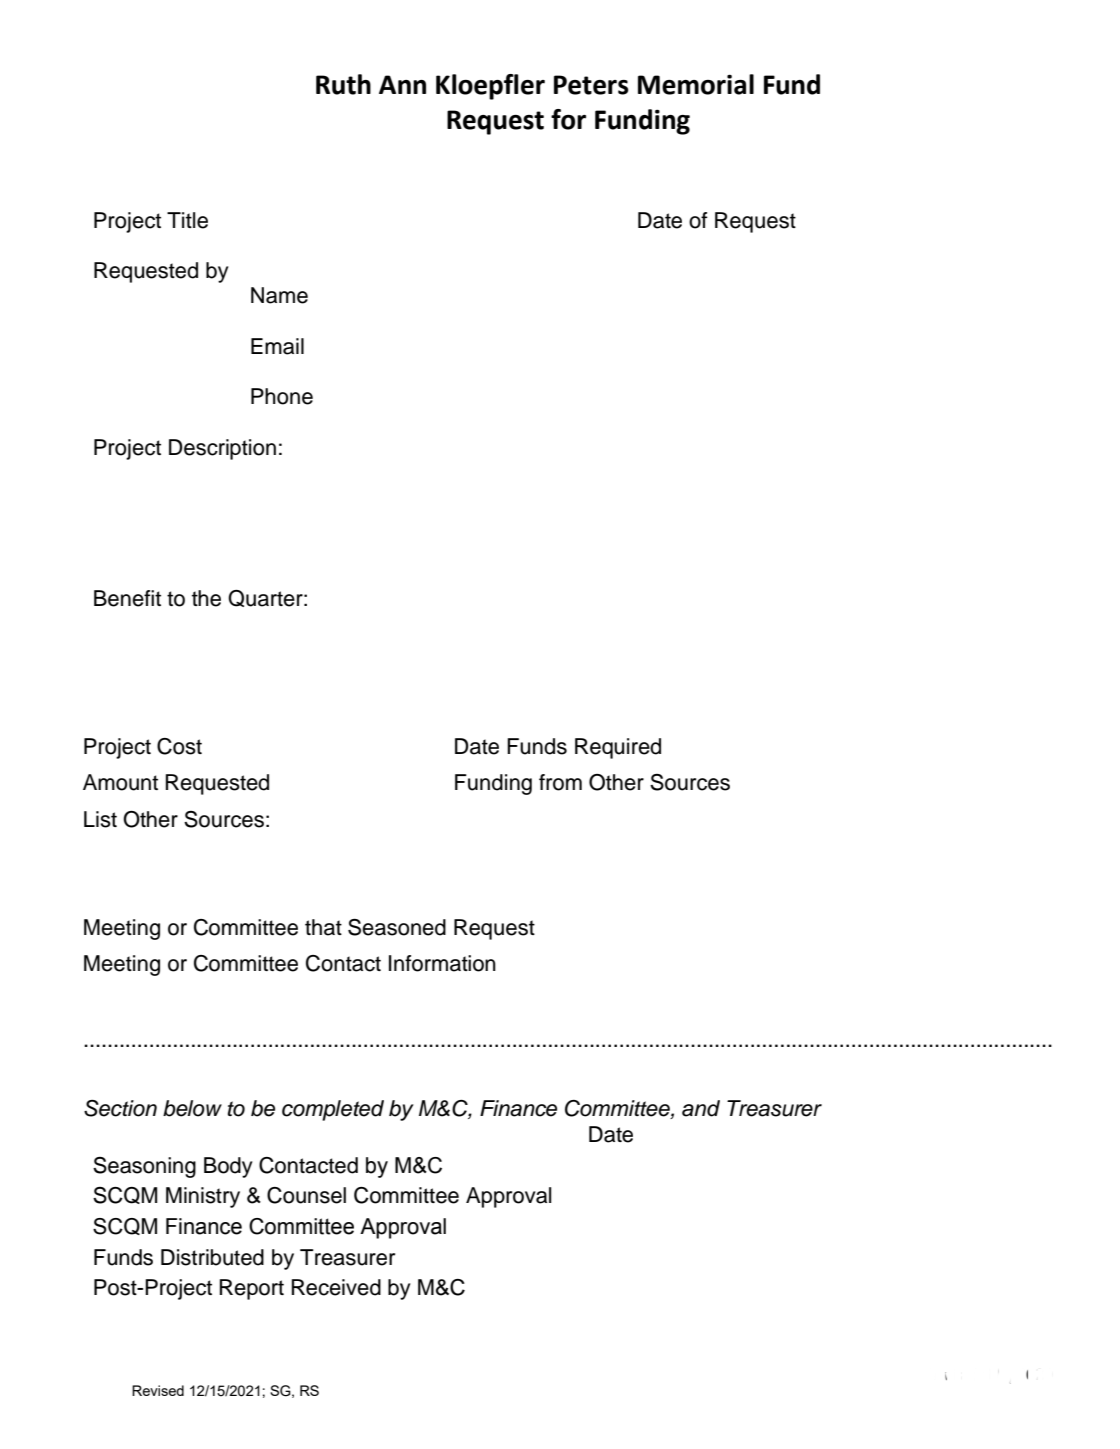  Describe the element at coordinates (179, 746) in the document. I see `Cost` at that location.
